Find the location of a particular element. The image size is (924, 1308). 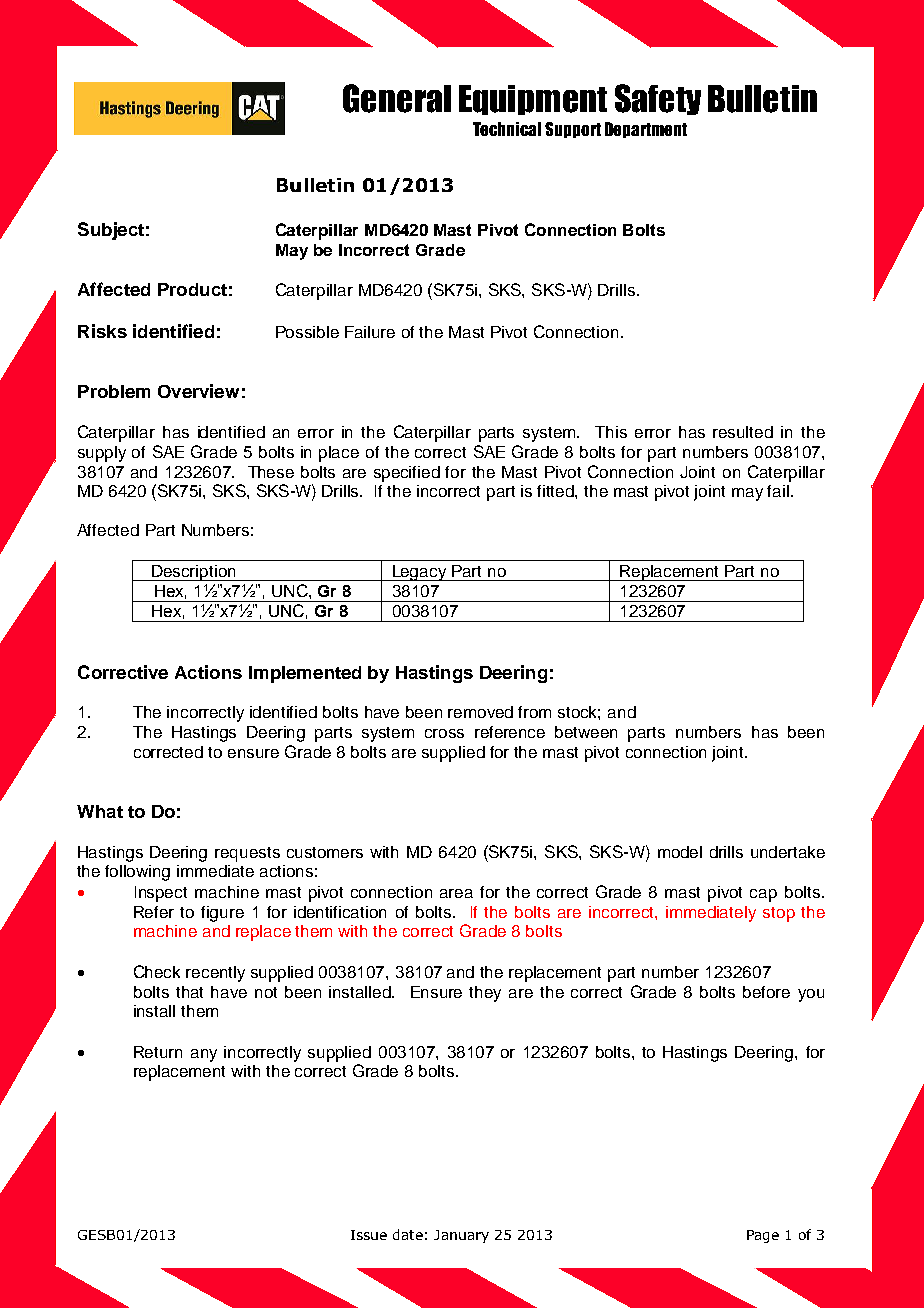

any is located at coordinates (204, 1055).
